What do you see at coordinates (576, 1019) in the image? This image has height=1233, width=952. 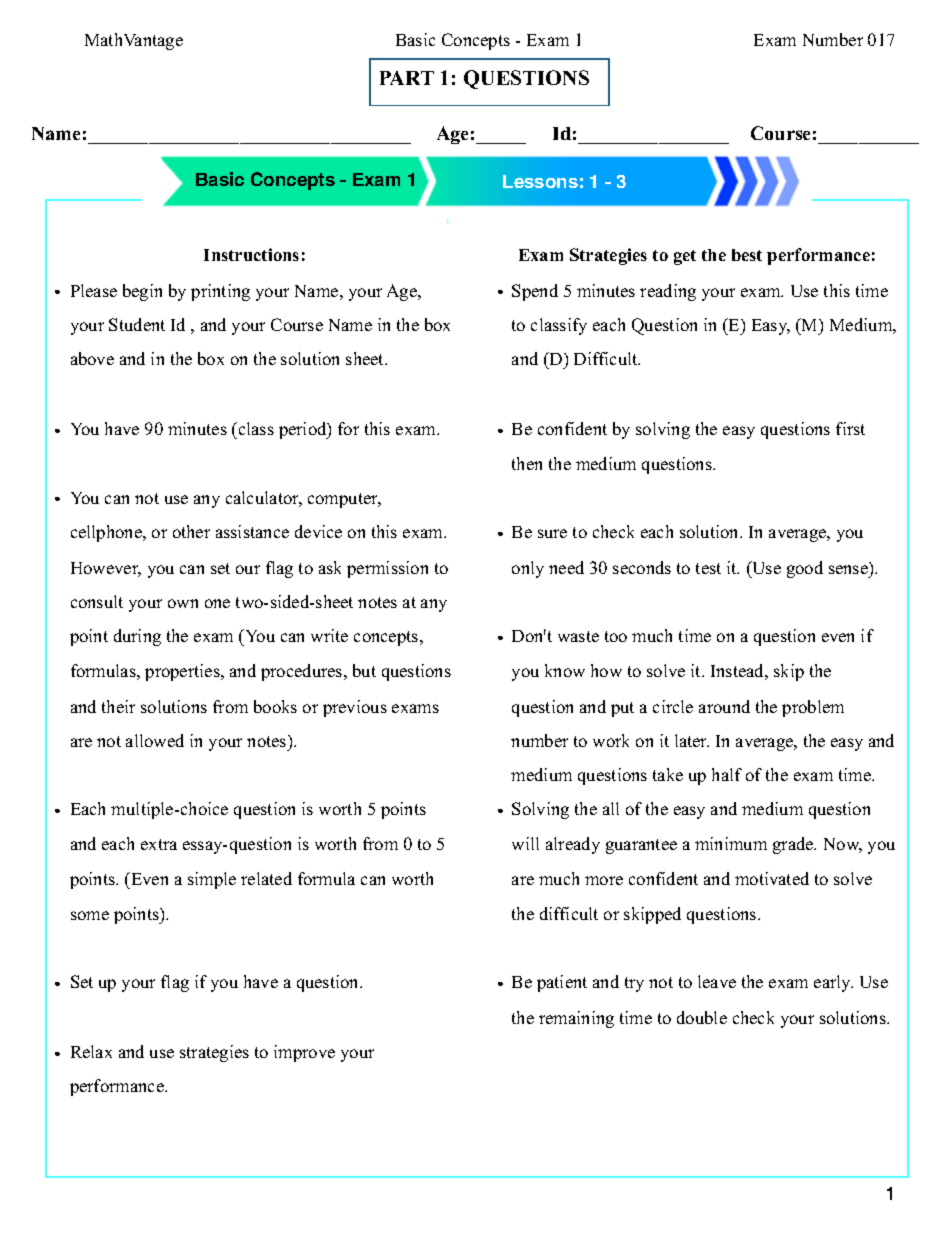 I see `remaining` at bounding box center [576, 1019].
